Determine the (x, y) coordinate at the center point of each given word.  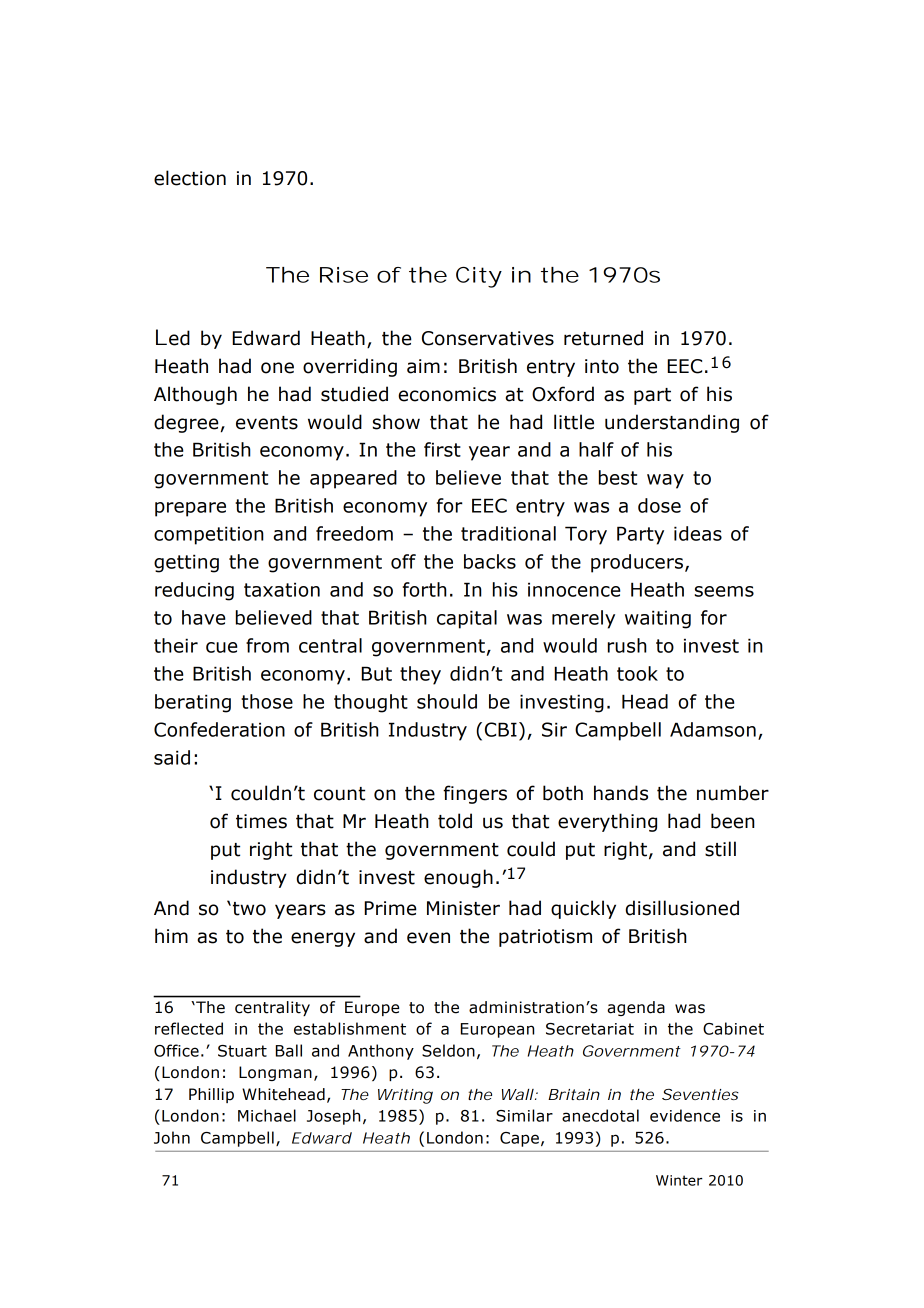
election (190, 178)
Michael (267, 1115)
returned (603, 338)
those (267, 701)
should (447, 701)
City (479, 277)
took (637, 673)
